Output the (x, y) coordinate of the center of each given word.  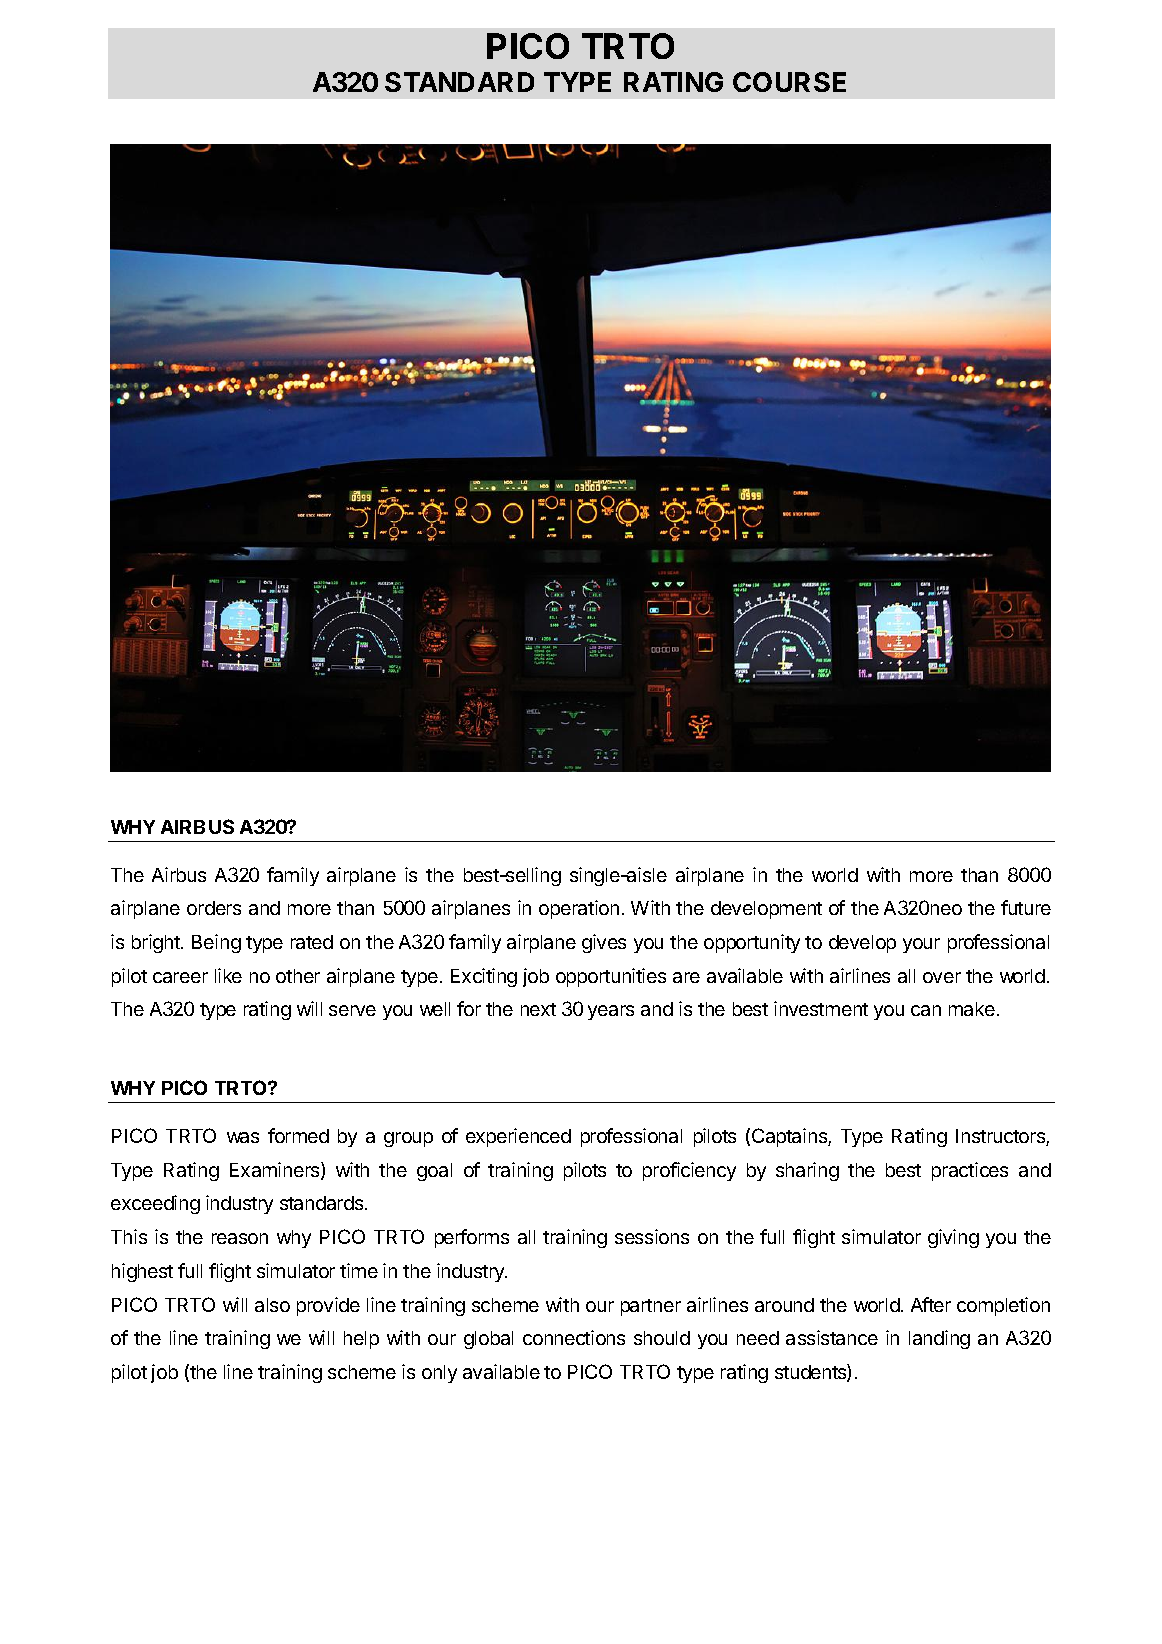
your (921, 945)
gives (604, 943)
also (272, 1305)
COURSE (789, 82)
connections (574, 1337)
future (1026, 907)
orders (214, 908)
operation (579, 909)
